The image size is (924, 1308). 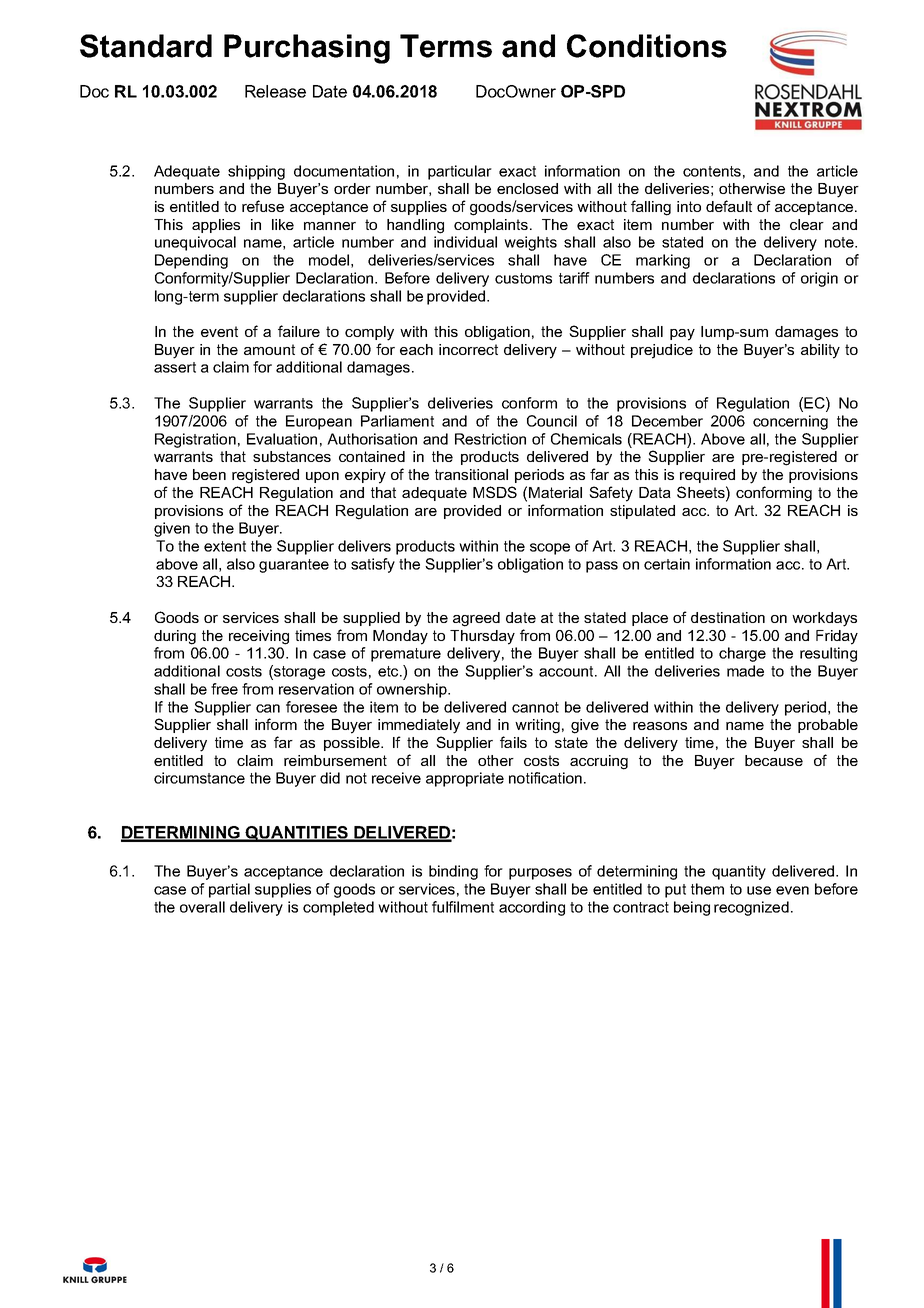 I want to click on Conditions, so click(x=647, y=46).
